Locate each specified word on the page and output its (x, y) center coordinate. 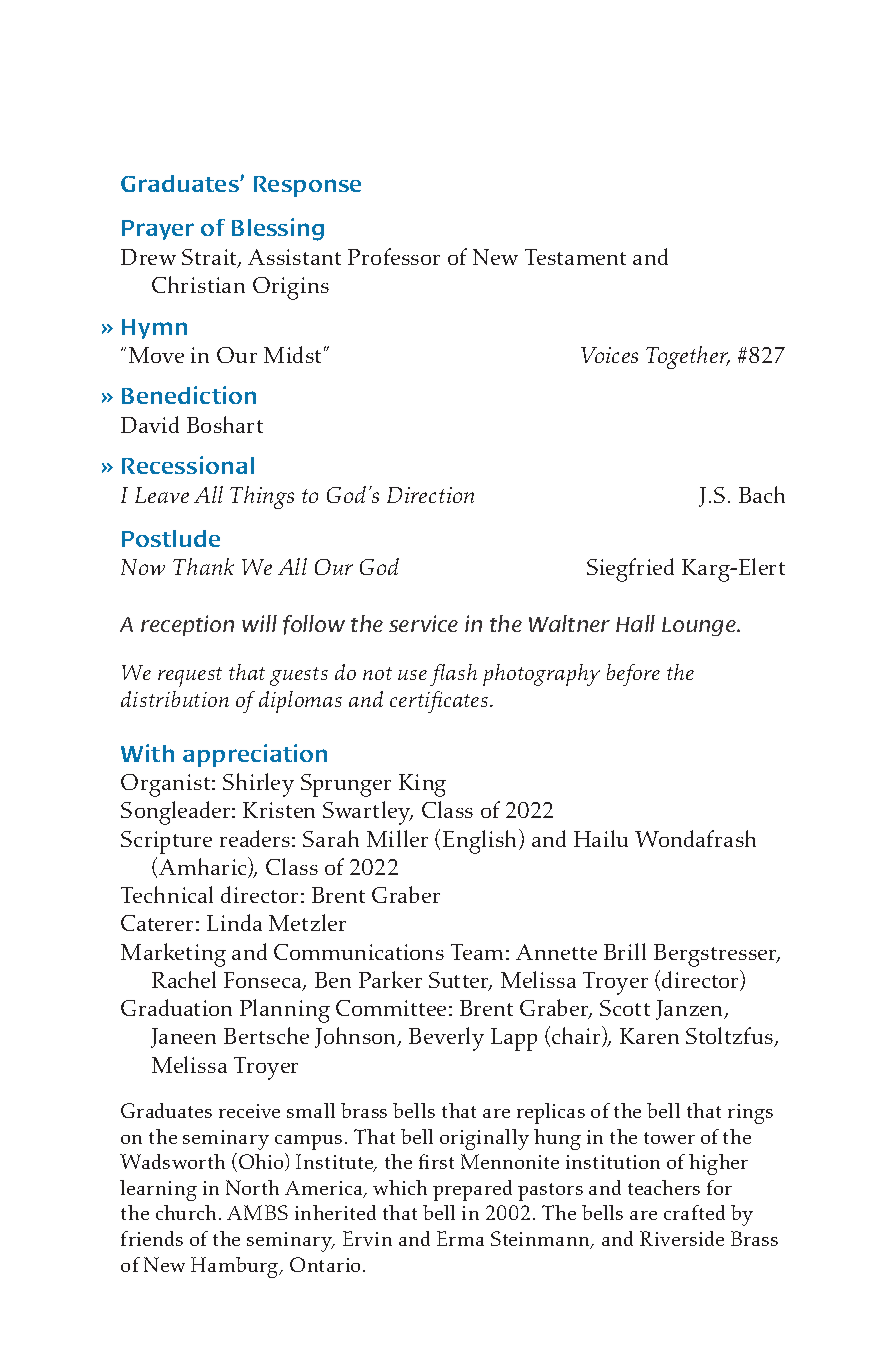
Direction (430, 495)
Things (262, 497)
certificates (439, 702)
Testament (575, 257)
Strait (210, 258)
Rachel (184, 979)
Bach (762, 494)
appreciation (255, 755)
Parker (390, 979)
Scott (625, 1008)
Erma (460, 1238)
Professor (394, 256)
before (633, 675)
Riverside (682, 1238)
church (186, 1212)
